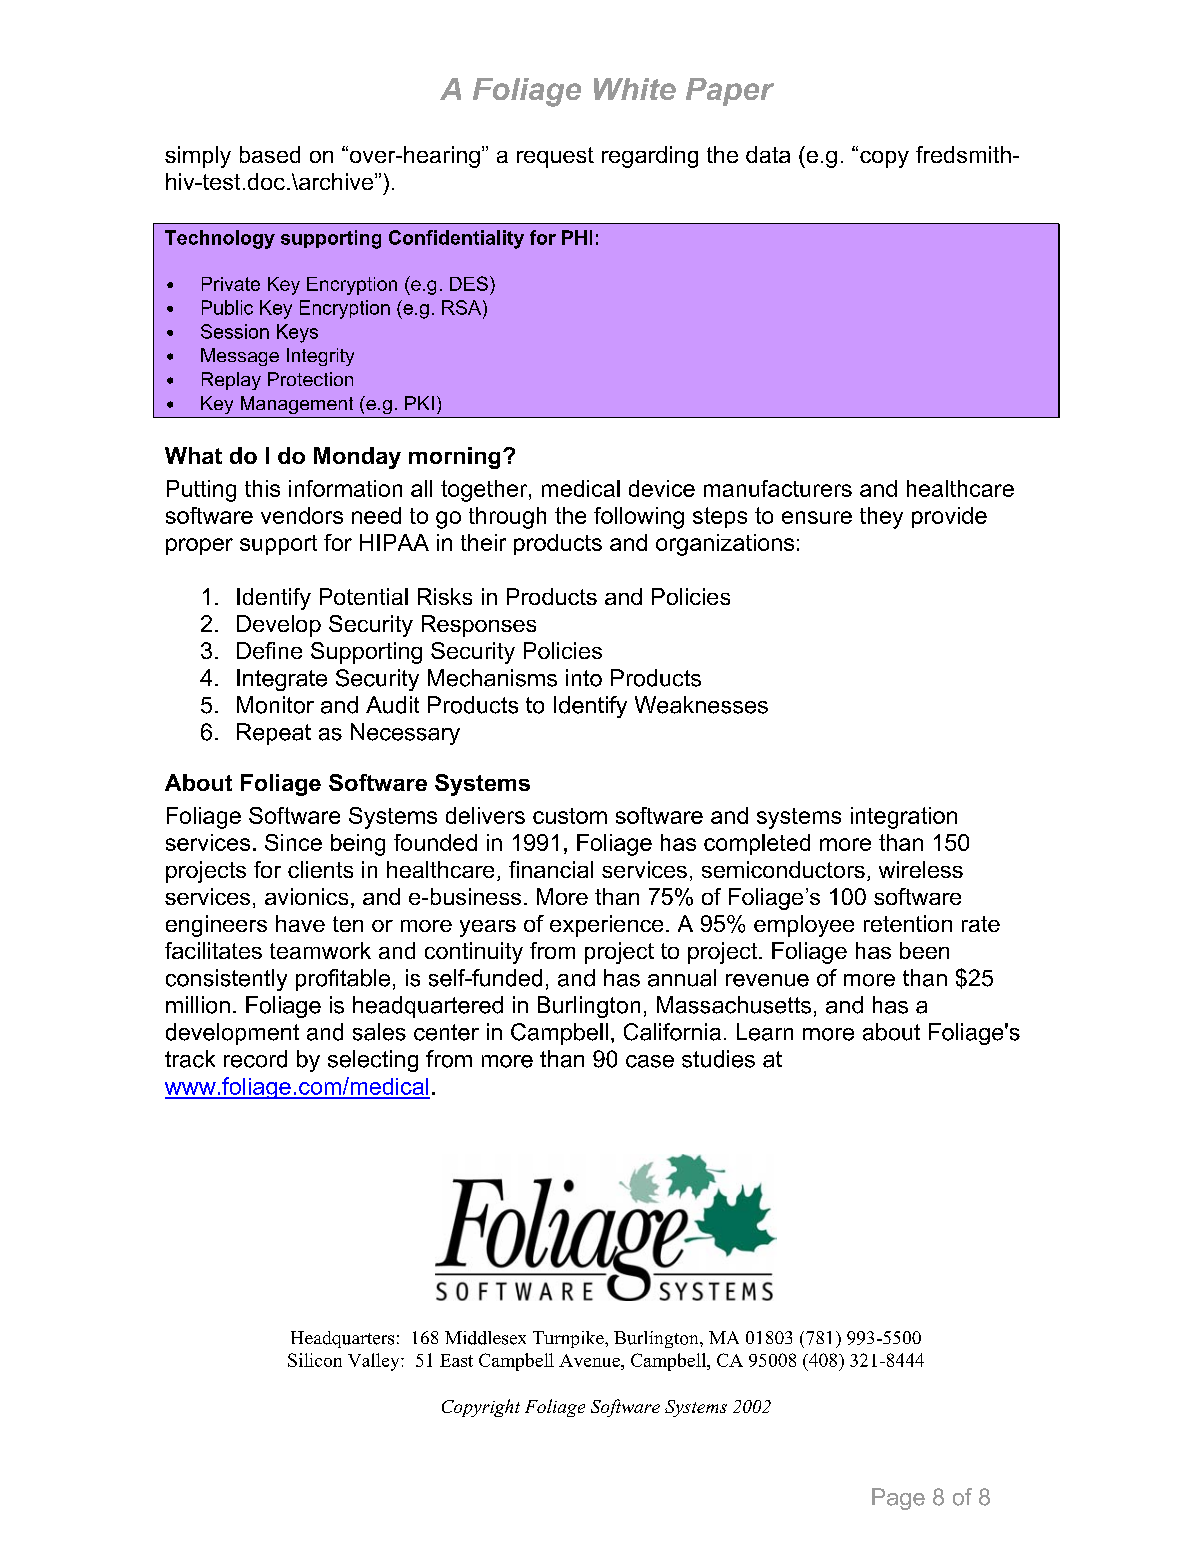 Image resolution: width=1200 pixels, height=1553 pixels. I want to click on Avenue, so click(590, 1360).
